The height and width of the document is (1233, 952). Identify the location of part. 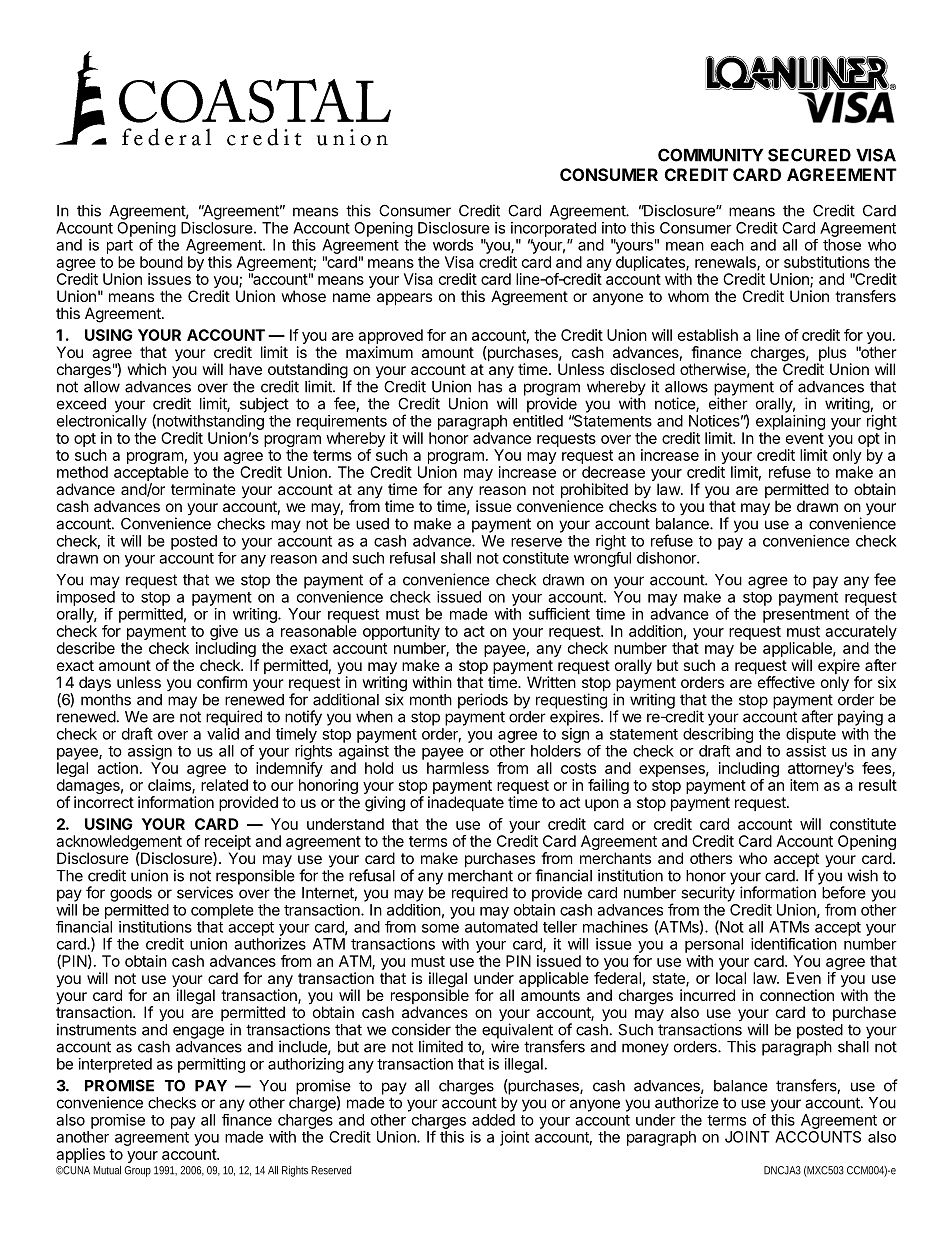
(120, 247).
